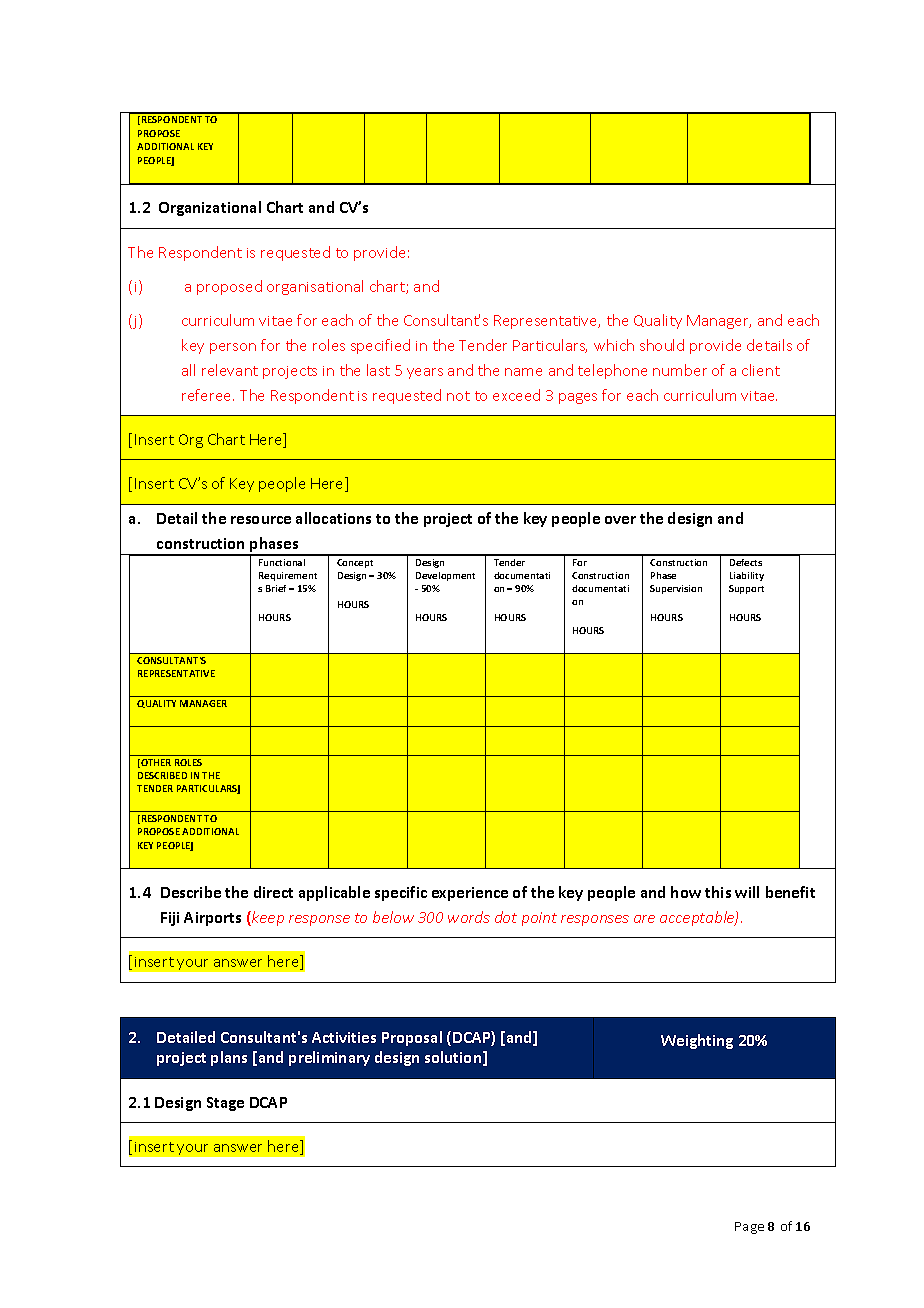 The image size is (924, 1308). What do you see at coordinates (747, 576) in the screenshot?
I see `Liability` at bounding box center [747, 576].
